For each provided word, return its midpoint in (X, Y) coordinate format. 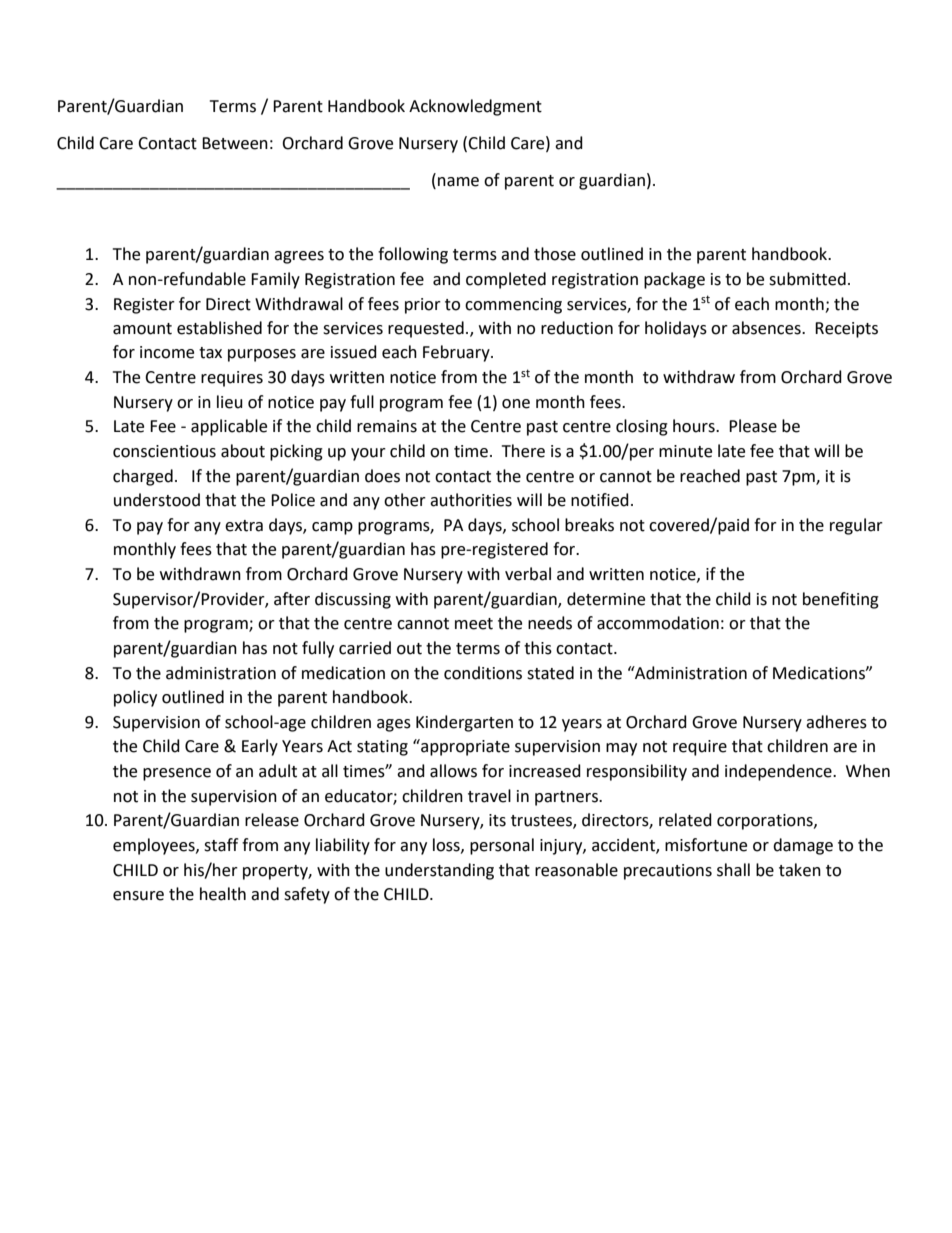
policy (135, 698)
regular (856, 526)
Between (235, 143)
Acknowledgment (475, 107)
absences (767, 328)
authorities (471, 500)
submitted (807, 279)
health (223, 894)
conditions (483, 673)
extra (244, 526)
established (219, 328)
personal (502, 846)
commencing (513, 306)
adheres (836, 722)
